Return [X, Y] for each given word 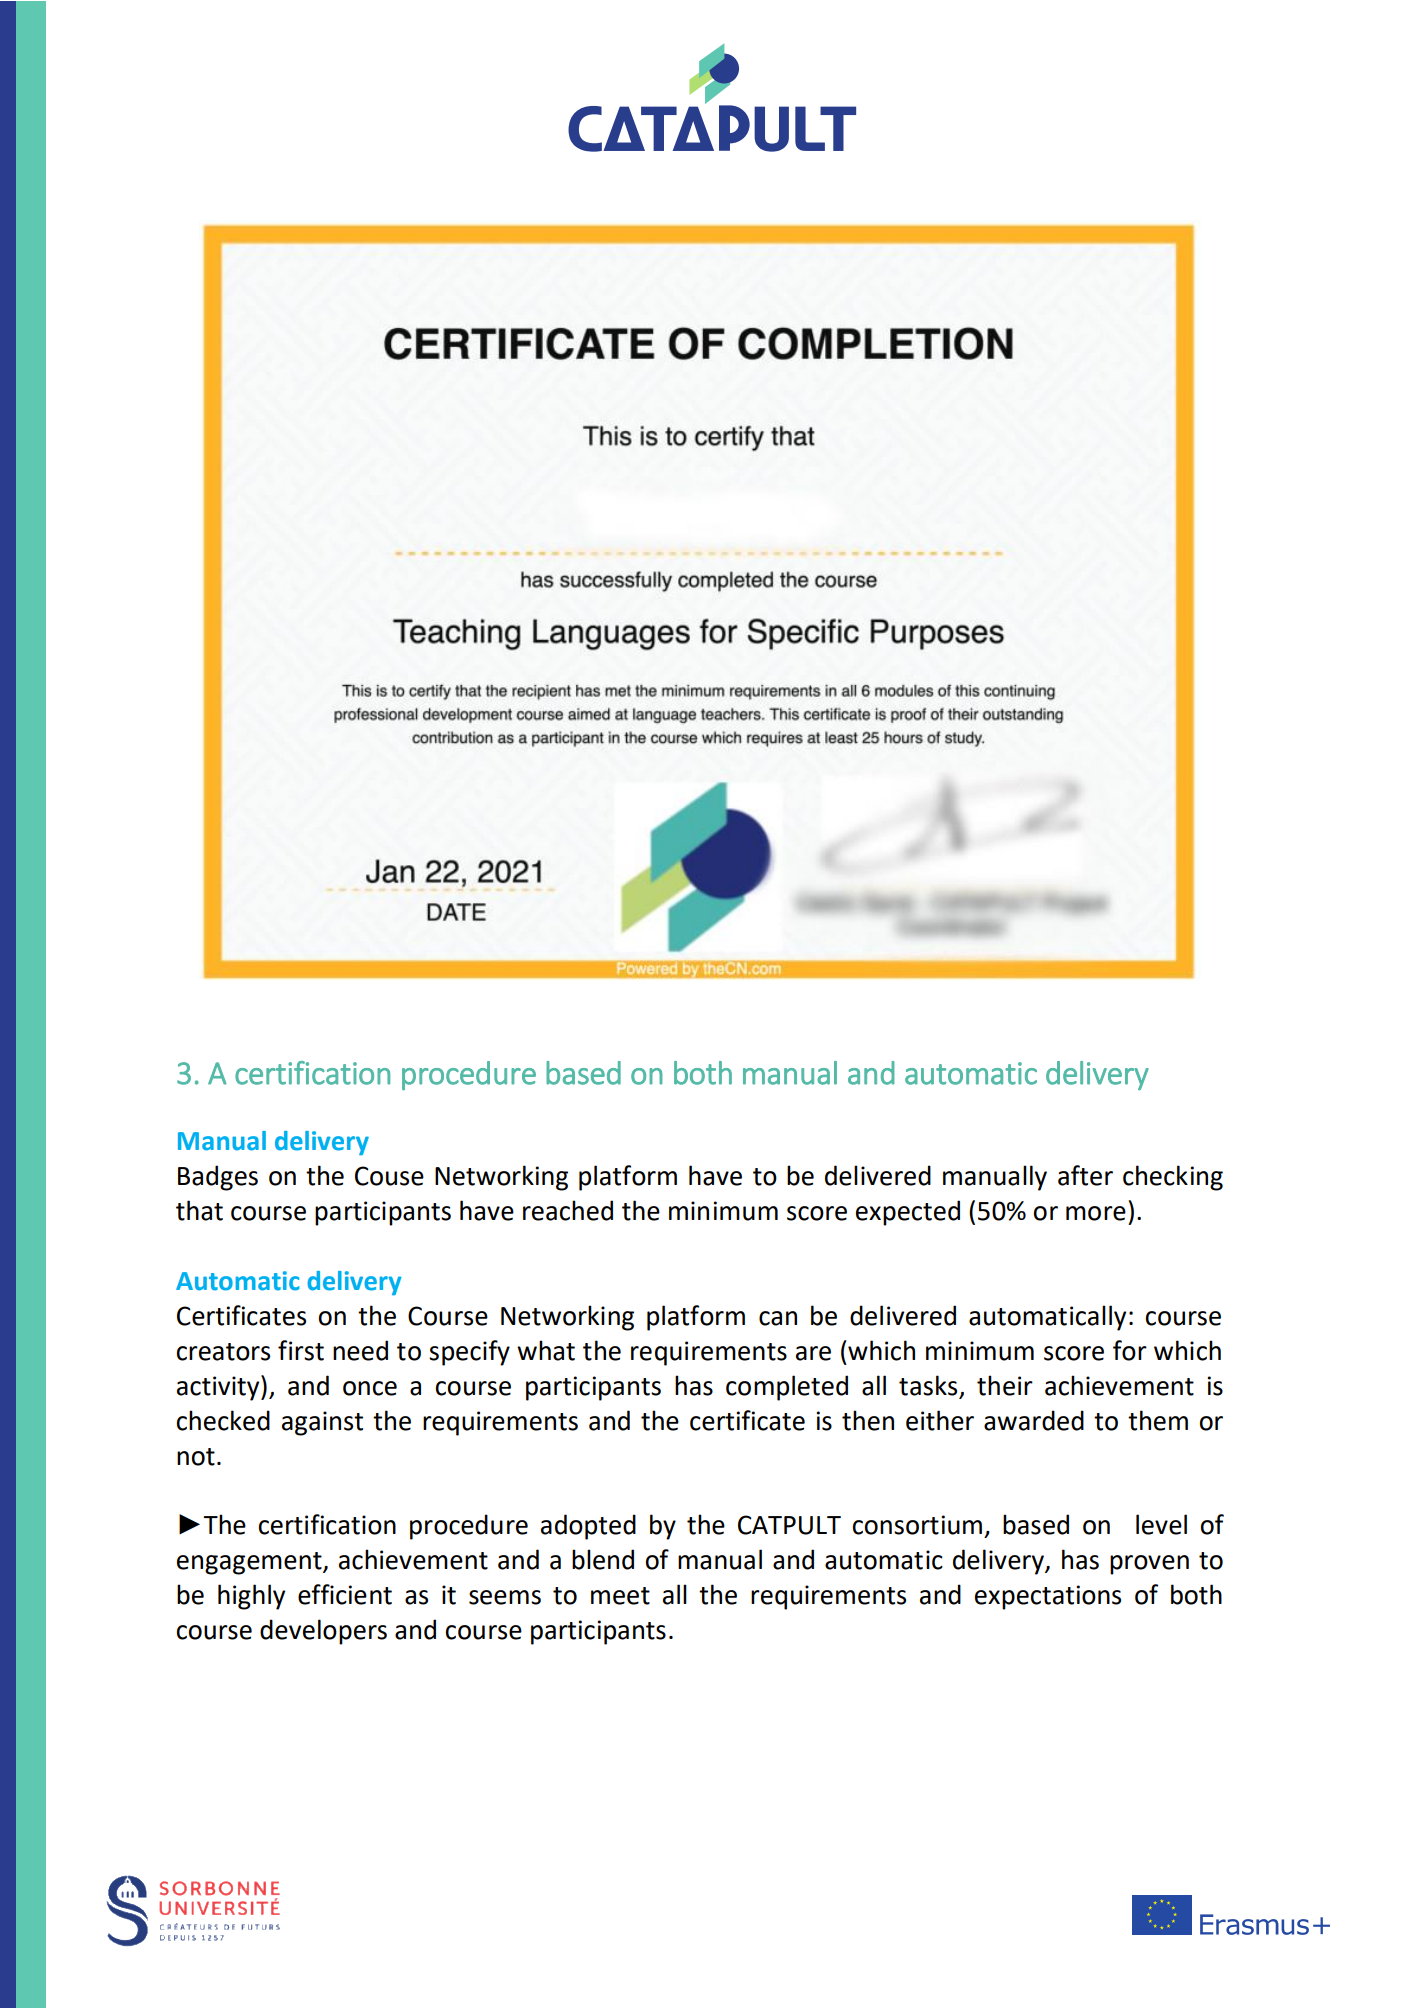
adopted [588, 1527]
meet [620, 1596]
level [1161, 1524]
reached [568, 1210]
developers [323, 1632]
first [301, 1350]
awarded [1034, 1420]
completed [787, 1388]
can [778, 1318]
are [813, 1353]
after [1085, 1175]
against [322, 1423]
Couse [389, 1176]
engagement [250, 1563]
